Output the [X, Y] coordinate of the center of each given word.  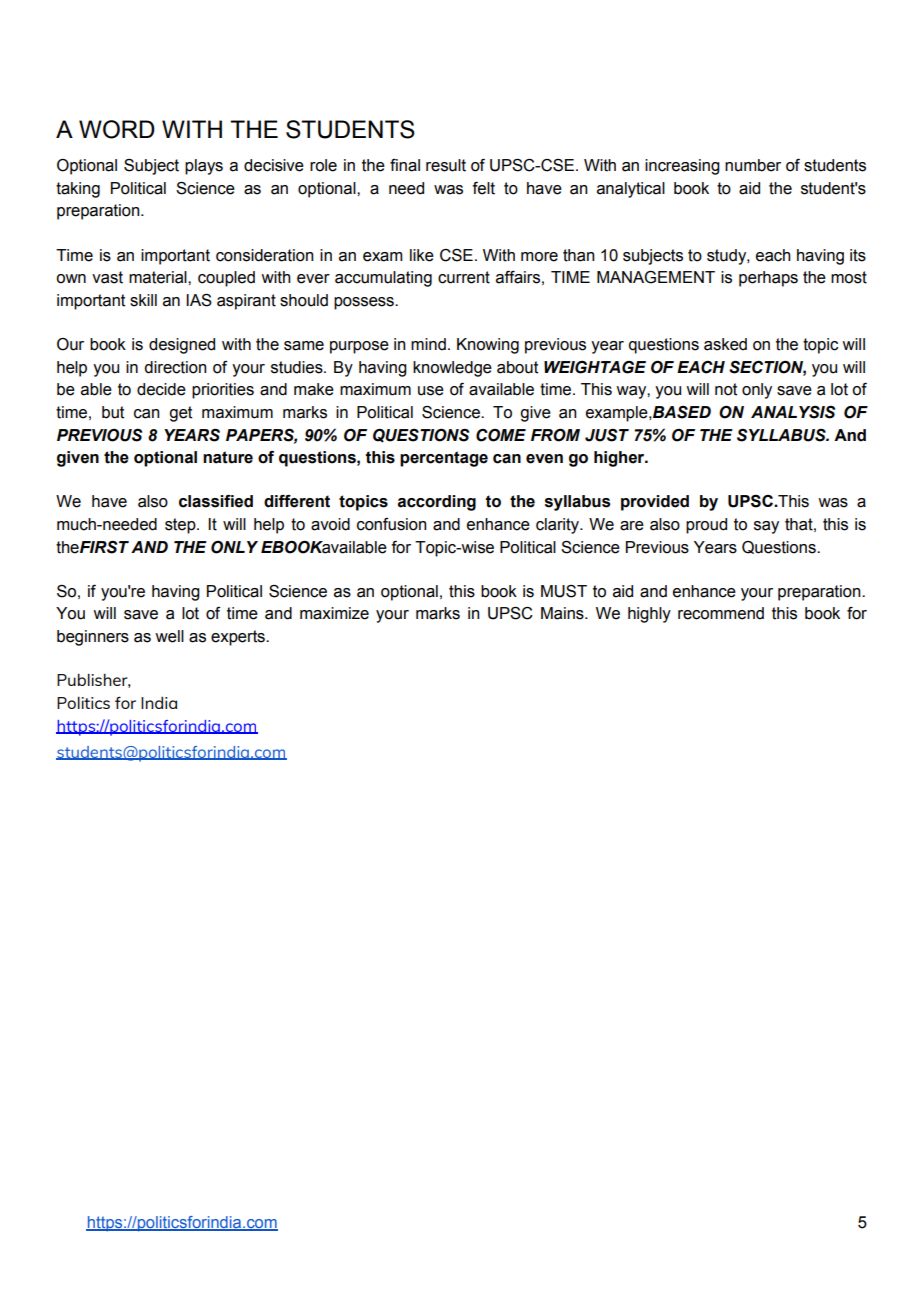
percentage [444, 459]
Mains [563, 613]
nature [228, 457]
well [169, 636]
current [464, 277]
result [446, 165]
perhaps [768, 279]
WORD [117, 129]
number [753, 165]
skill [143, 300]
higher [620, 459]
